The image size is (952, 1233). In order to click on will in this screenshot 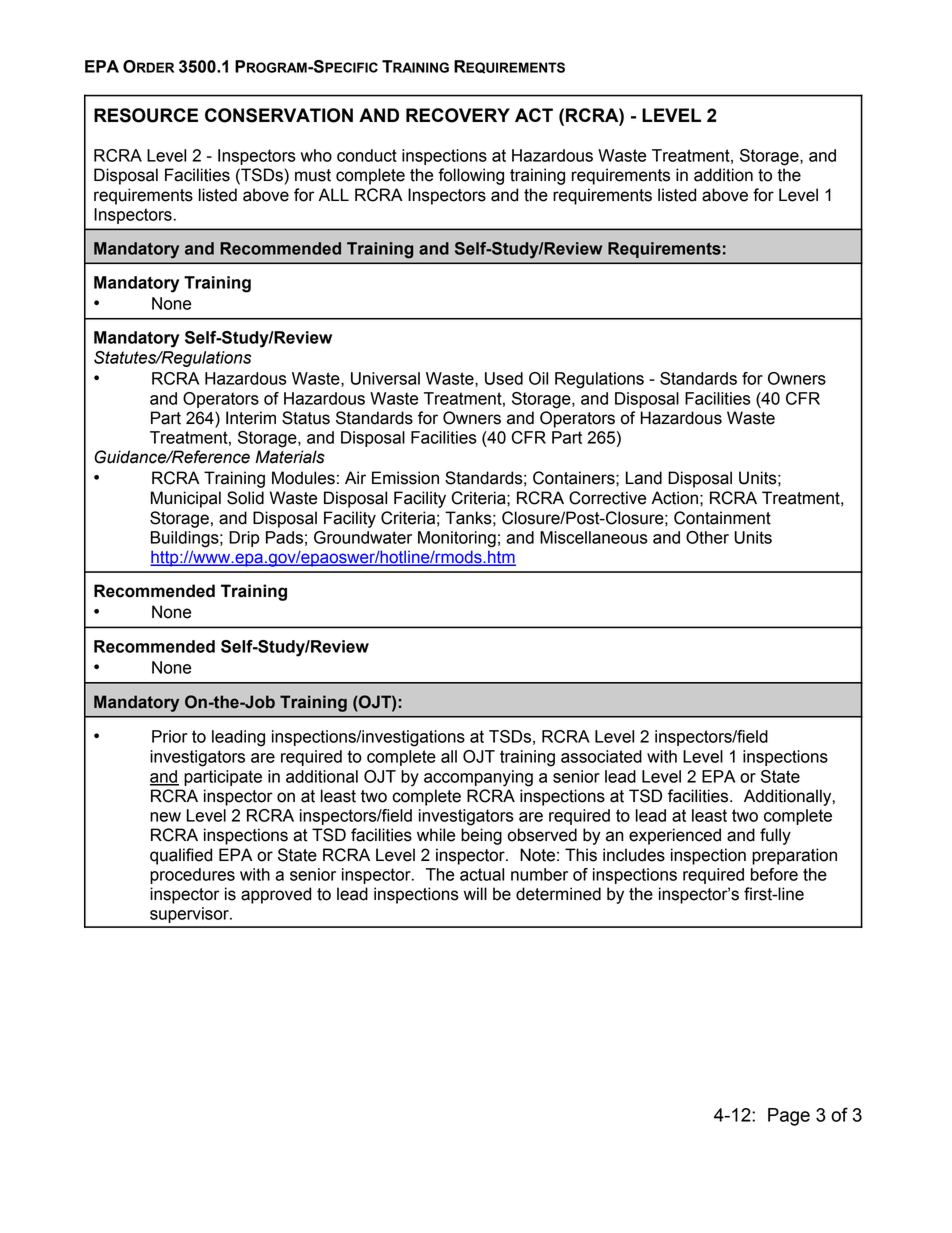, I will do `click(475, 893)`.
